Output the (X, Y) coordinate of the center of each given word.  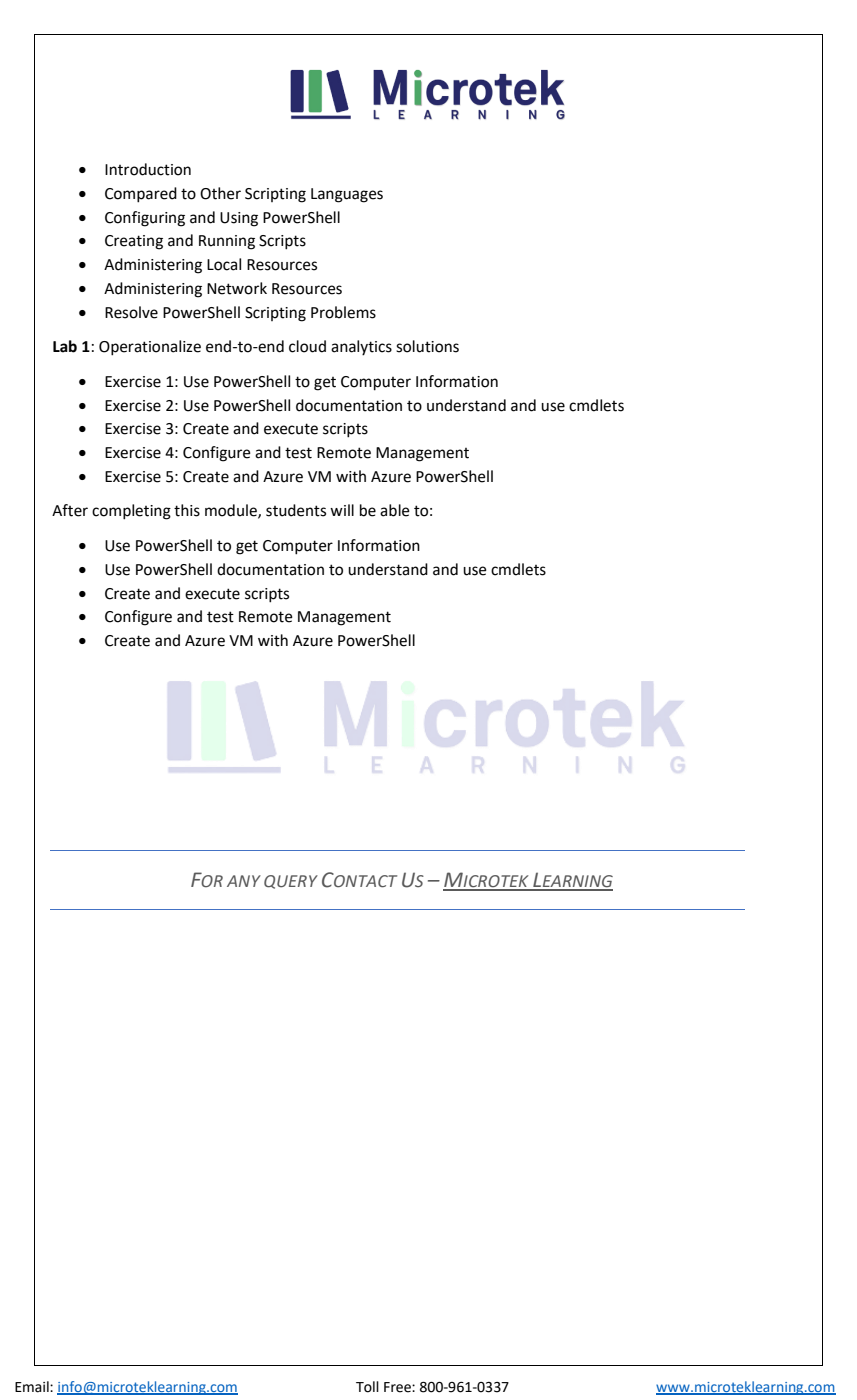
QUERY (291, 882)
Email (33, 1387)
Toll (367, 1387)
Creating (134, 242)
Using (239, 219)
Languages (347, 195)
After (70, 510)
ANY (244, 881)
